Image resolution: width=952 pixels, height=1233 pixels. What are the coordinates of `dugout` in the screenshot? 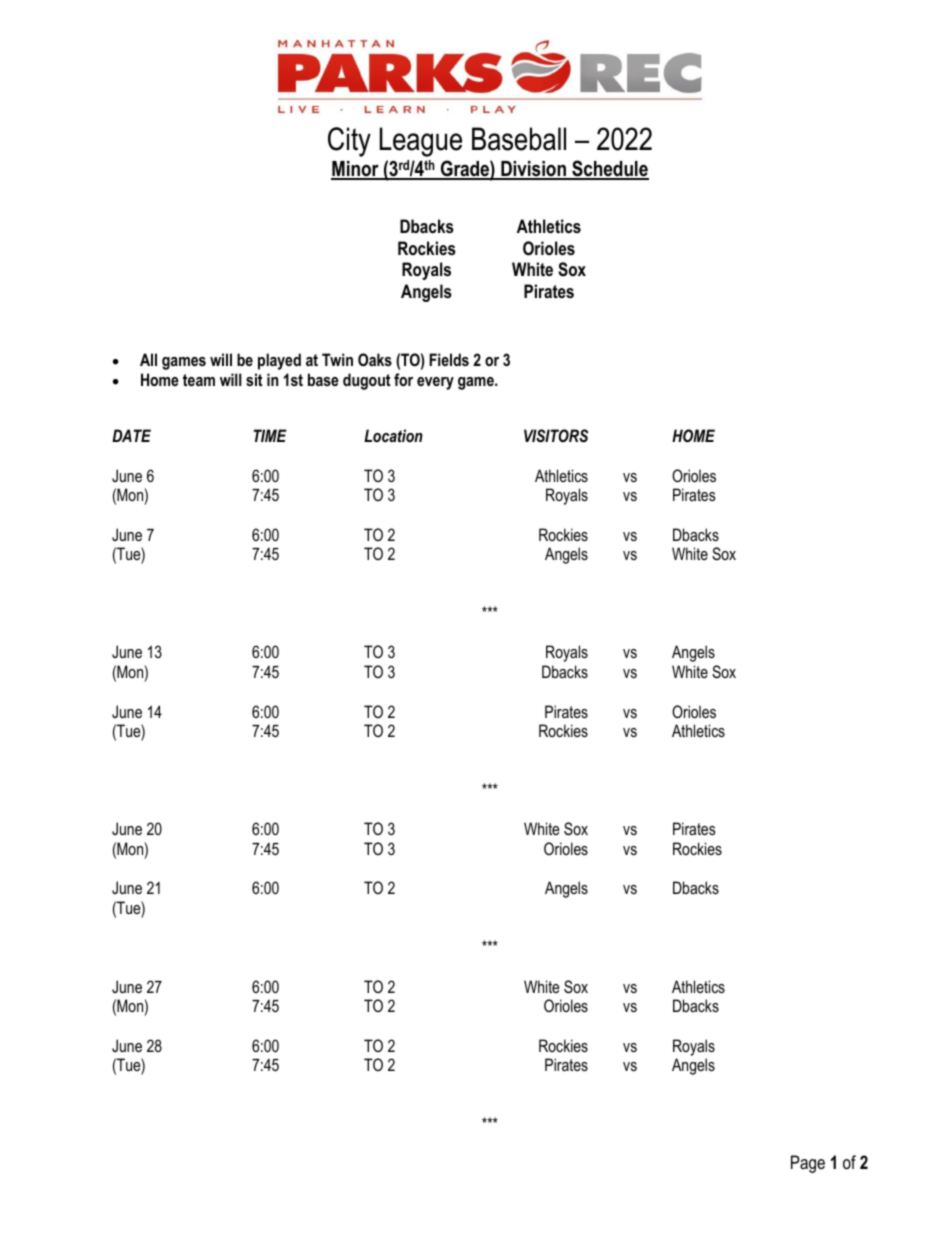 It's located at (367, 381).
